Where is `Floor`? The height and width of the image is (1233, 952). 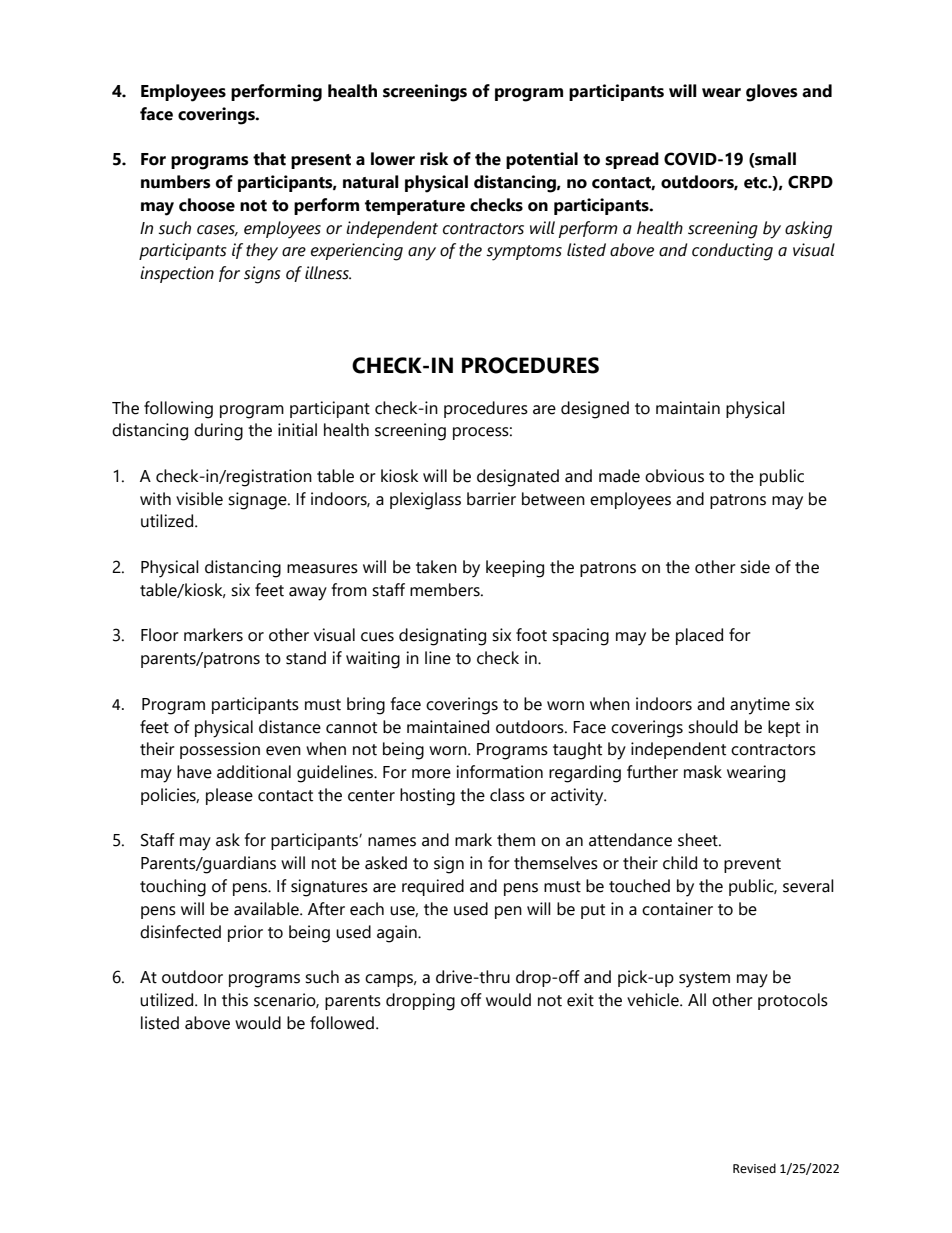 Floor is located at coordinates (160, 635).
